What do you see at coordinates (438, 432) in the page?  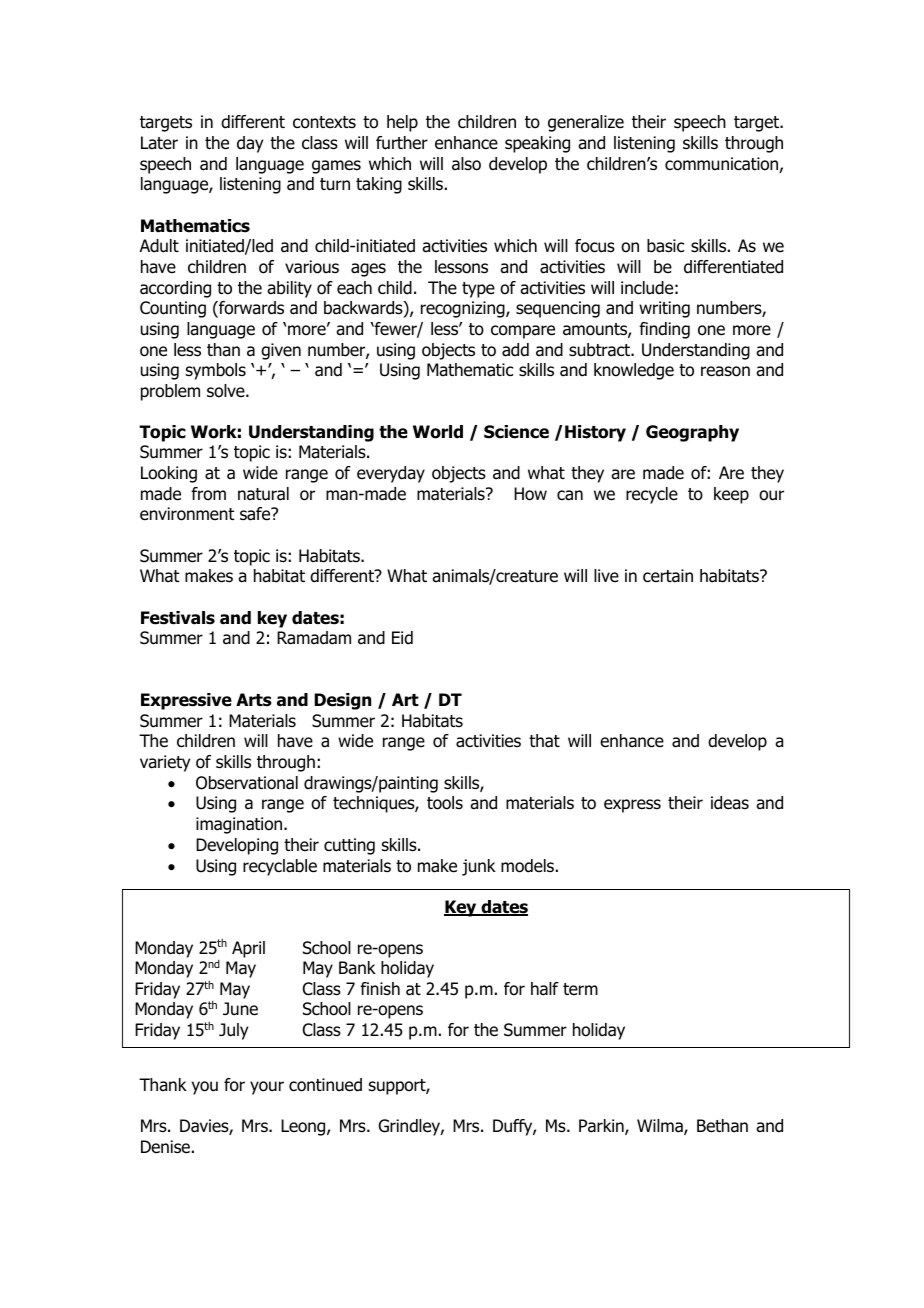 I see `World` at bounding box center [438, 432].
